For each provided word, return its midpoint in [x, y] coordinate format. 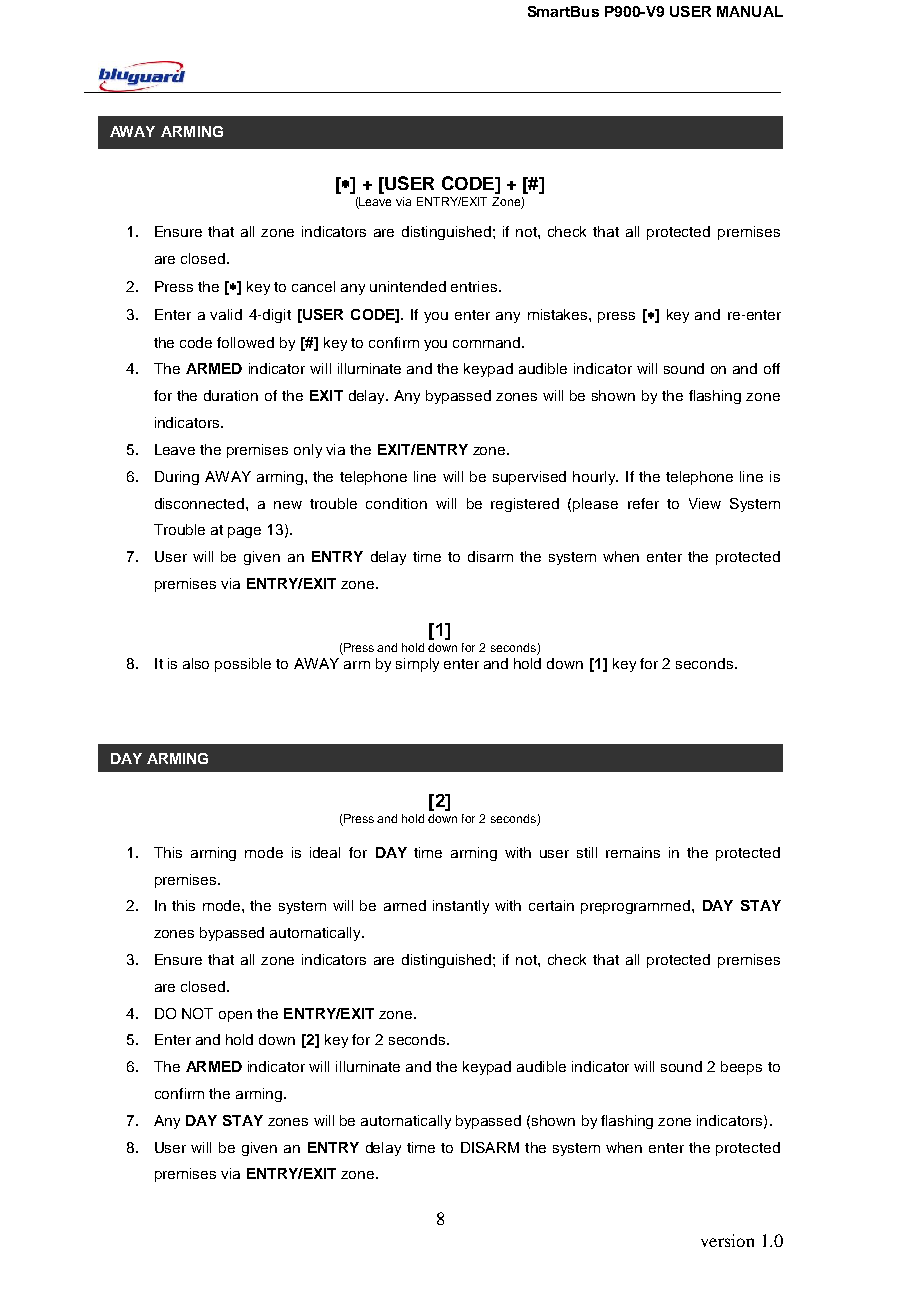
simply [417, 665]
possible [243, 665]
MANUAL [750, 11]
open [235, 1016]
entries [475, 286]
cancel [313, 286]
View [705, 503]
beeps [741, 1068]
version [727, 1240]
